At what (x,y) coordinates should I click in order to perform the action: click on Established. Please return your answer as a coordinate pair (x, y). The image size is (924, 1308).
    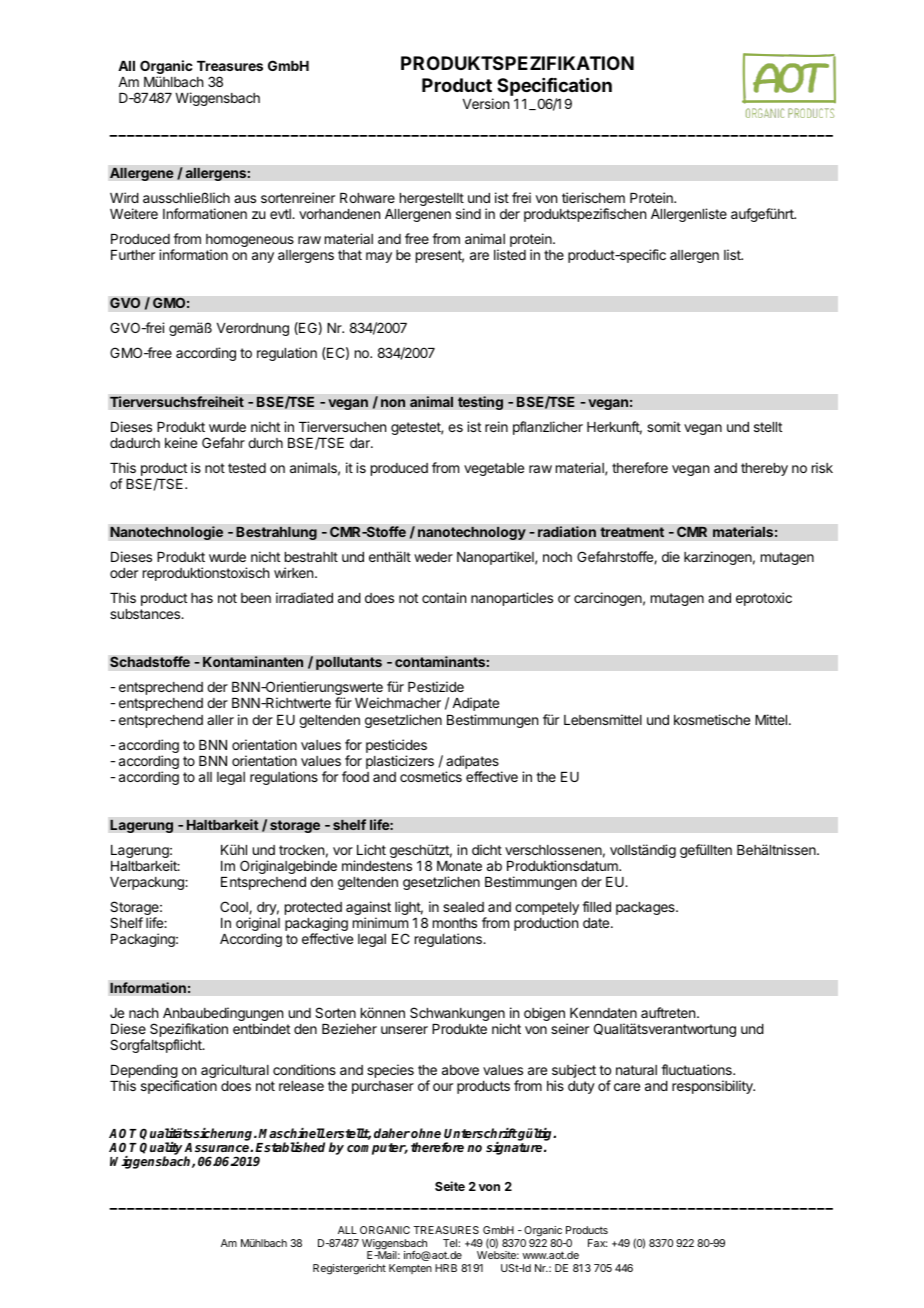
    Looking at the image, I should click on (290, 1147).
